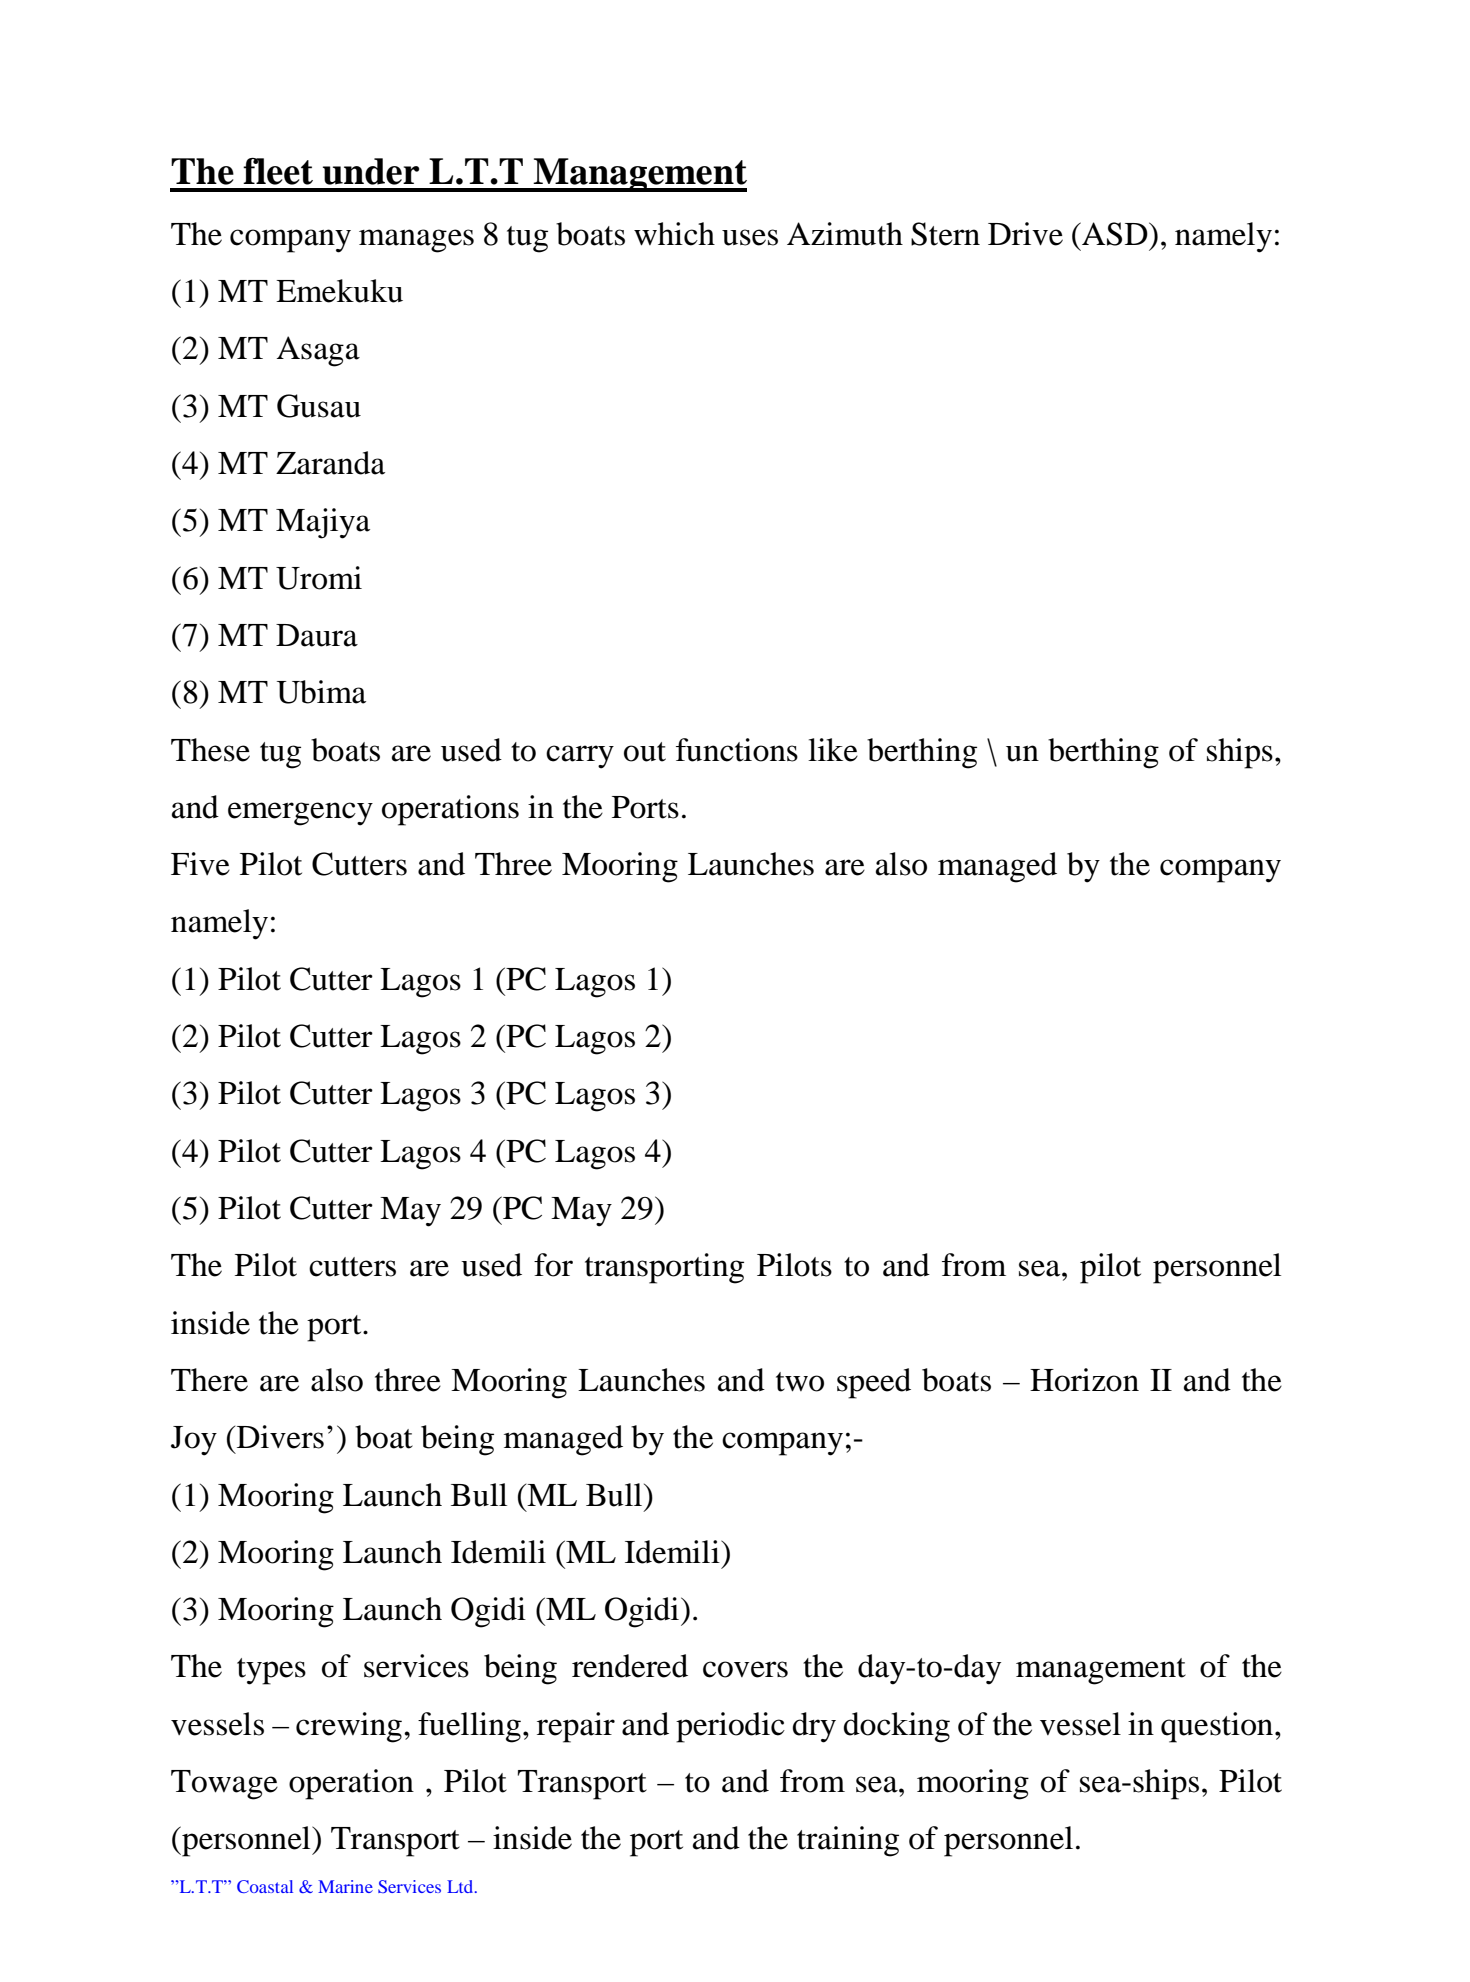  What do you see at coordinates (1115, 234) in the screenshot?
I see `ASD` at bounding box center [1115, 234].
